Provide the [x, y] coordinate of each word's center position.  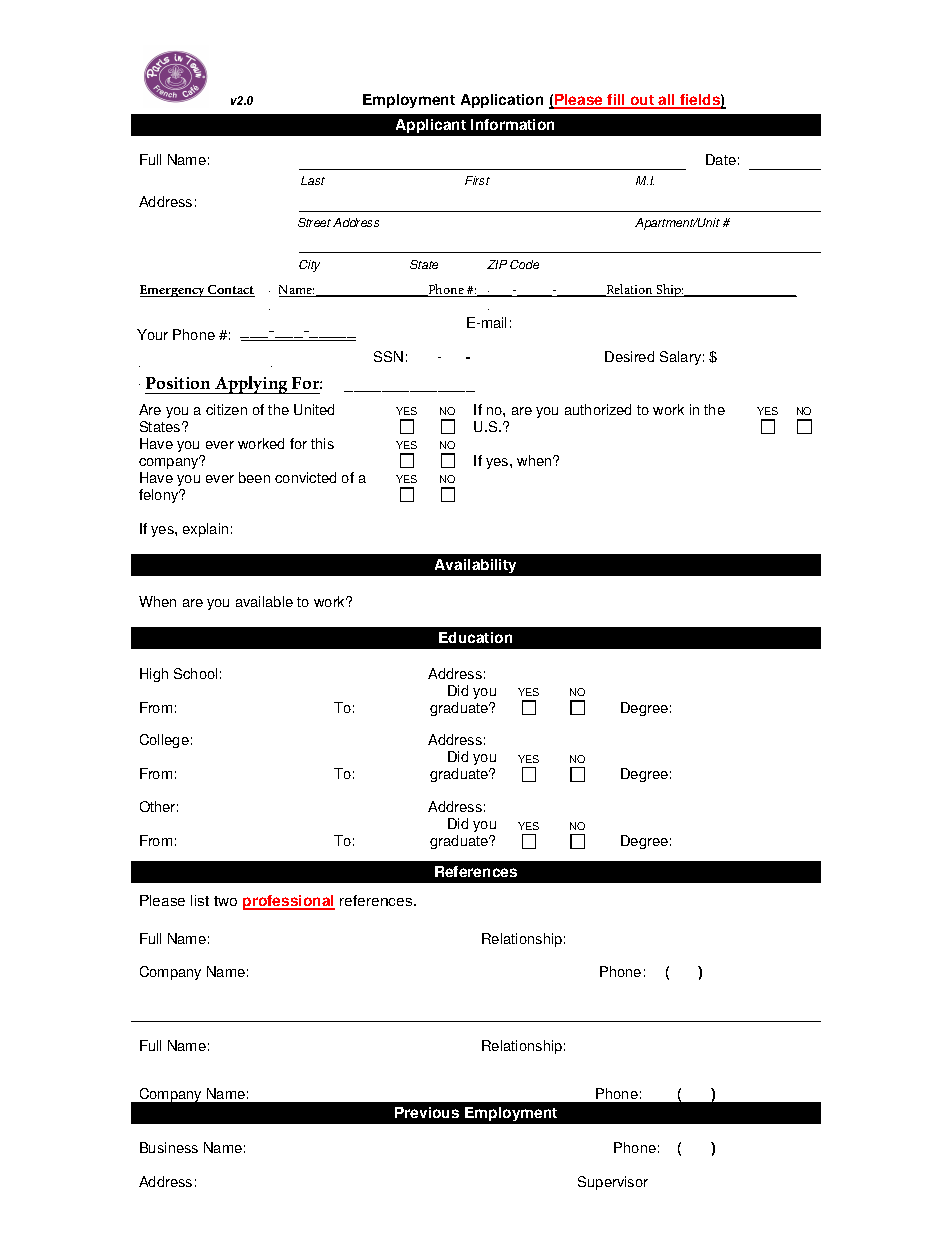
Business [169, 1147]
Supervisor [613, 1183]
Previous [427, 1112]
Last [313, 180]
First [477, 180]
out [642, 102]
